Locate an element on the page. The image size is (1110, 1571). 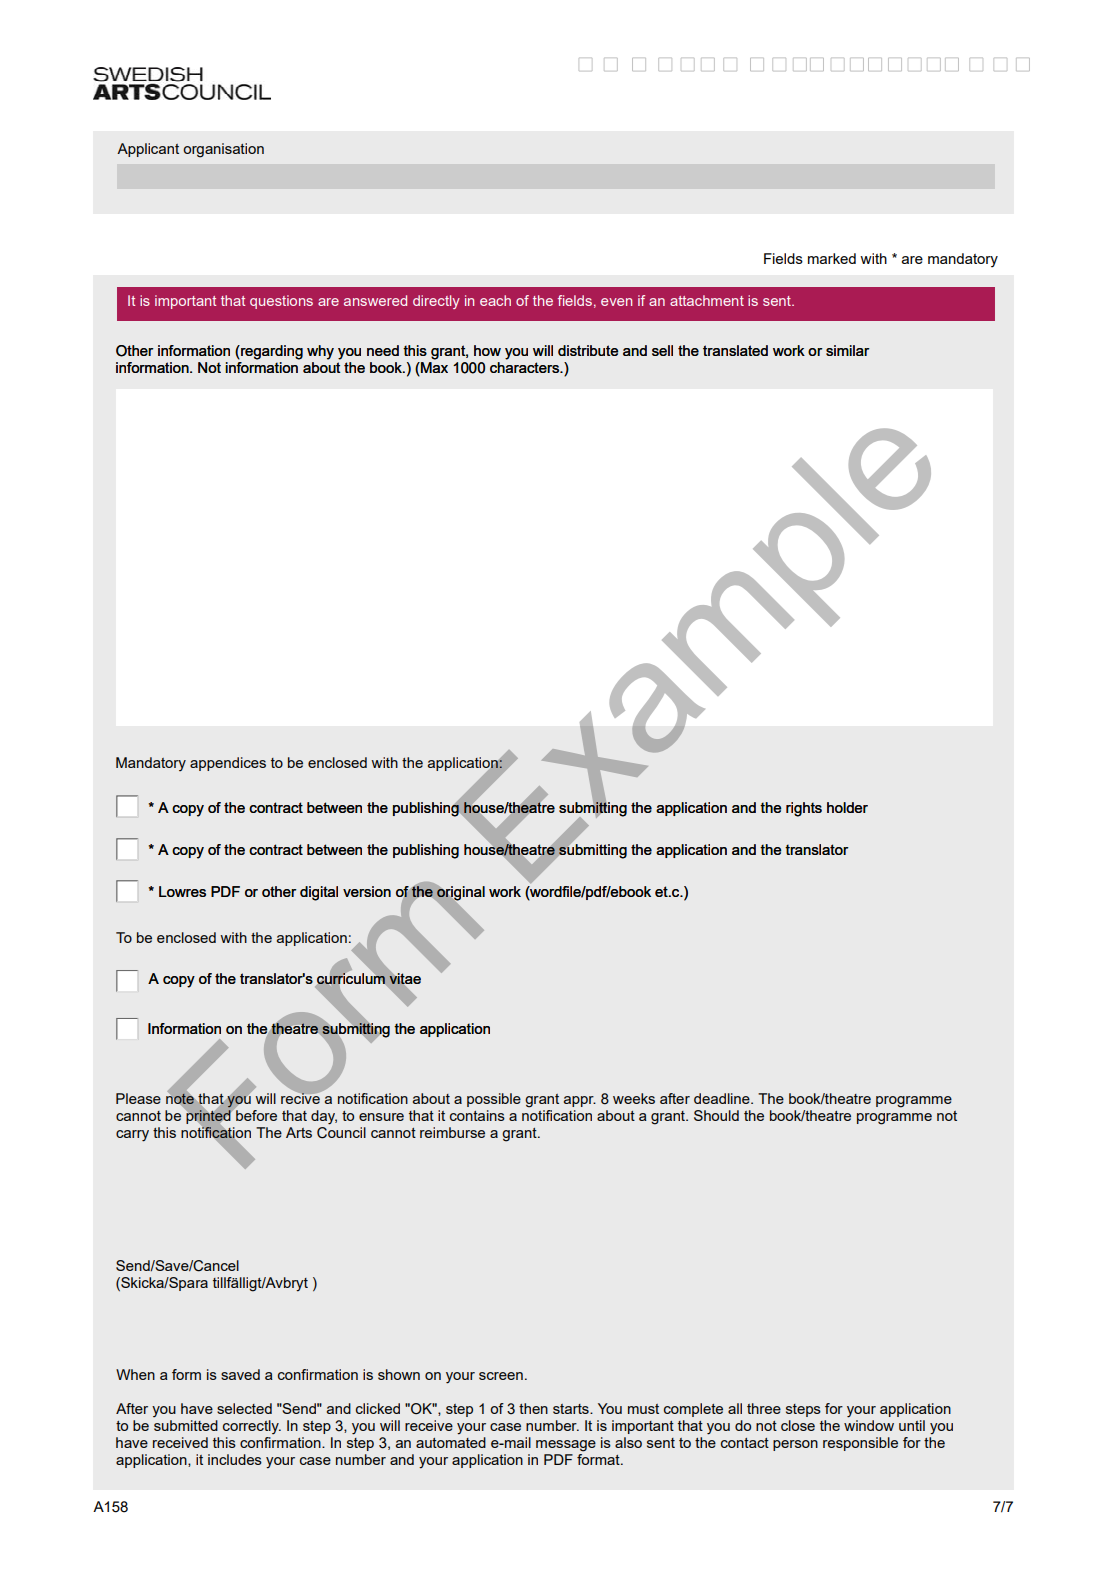
similar is located at coordinates (847, 350).
